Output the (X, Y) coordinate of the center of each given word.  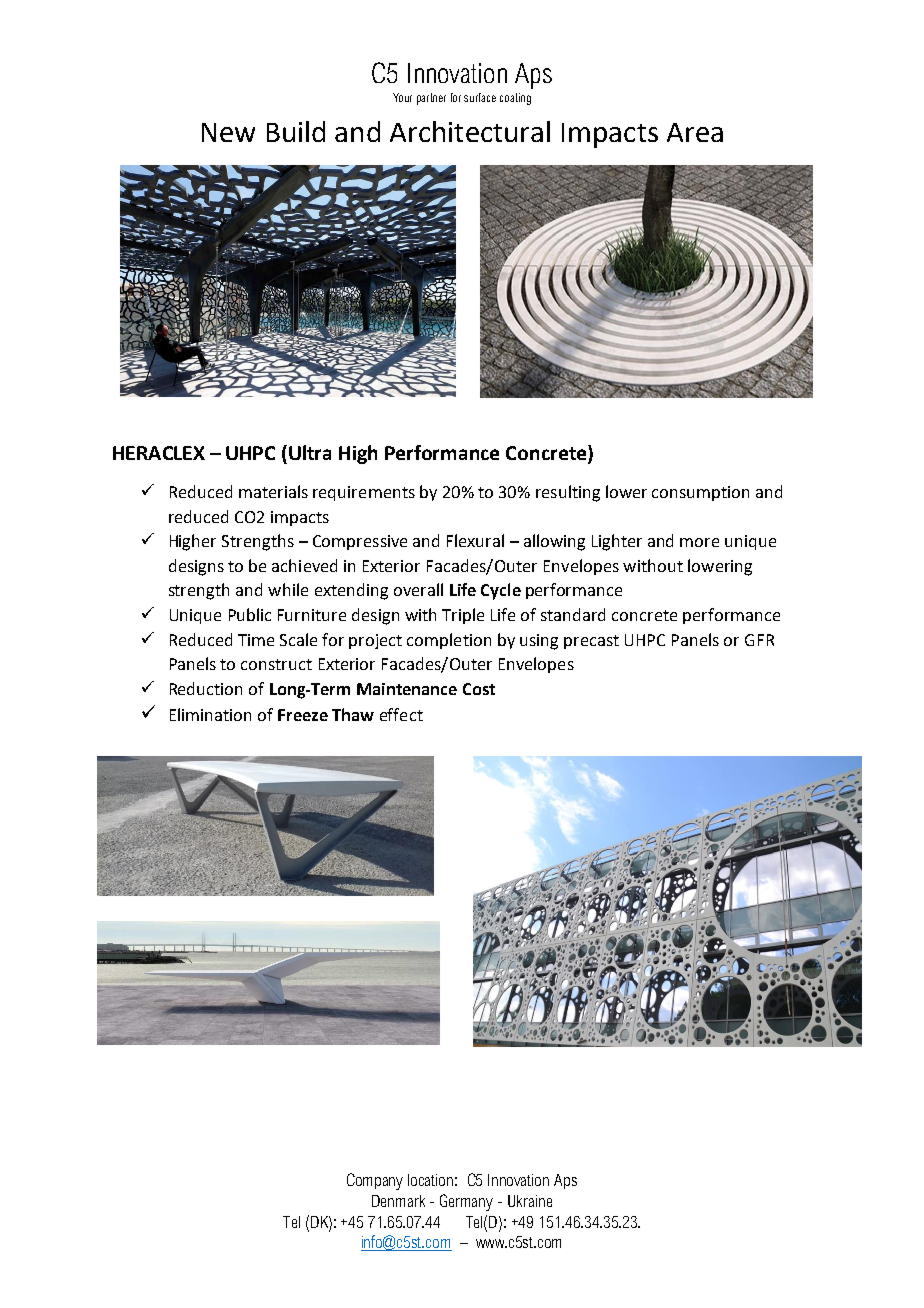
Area (695, 132)
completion (449, 641)
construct (276, 664)
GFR (759, 640)
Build (296, 131)
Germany (466, 1202)
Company (375, 1181)
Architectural (470, 131)
